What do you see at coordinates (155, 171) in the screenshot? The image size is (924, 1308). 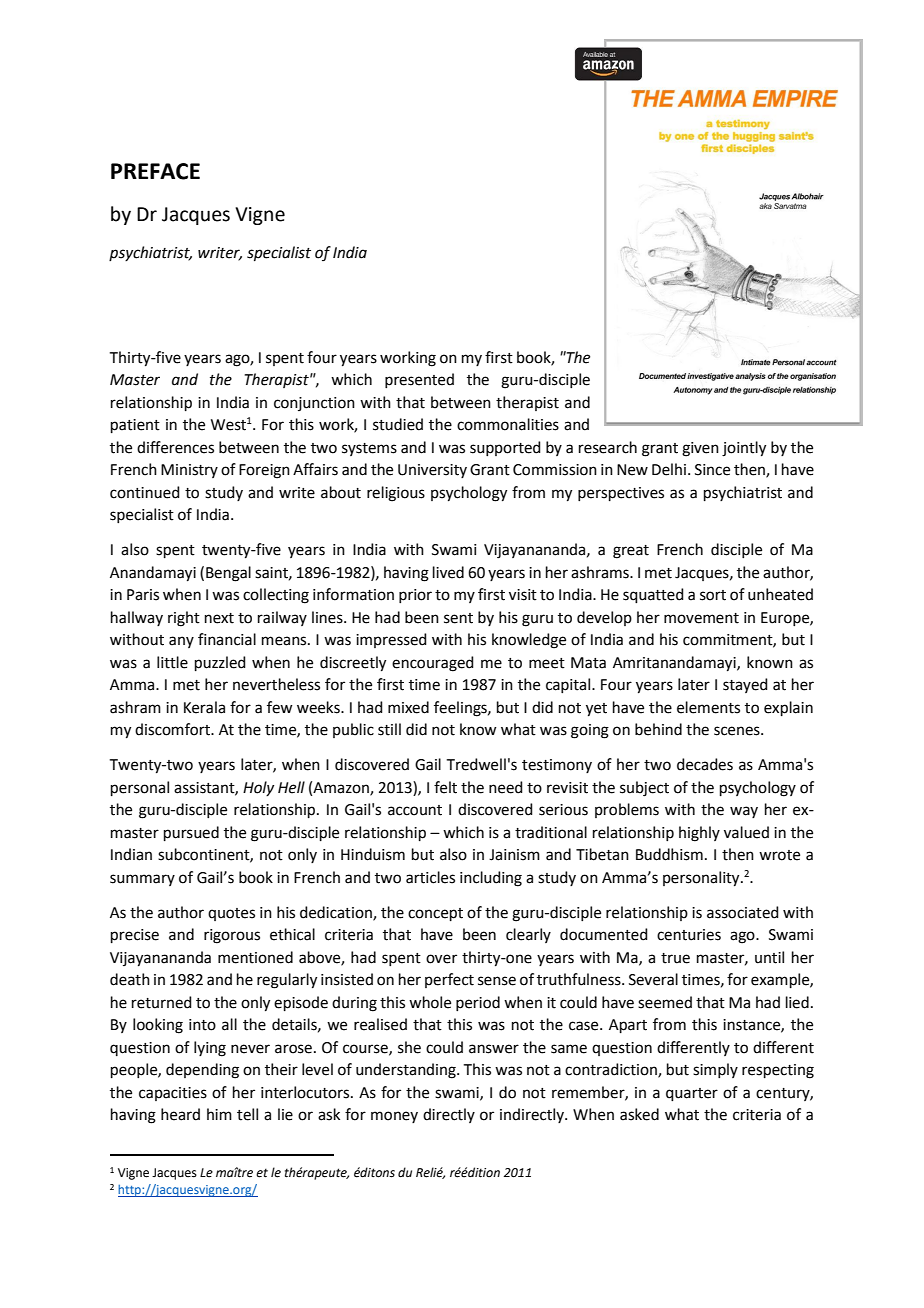 I see `PREFACE` at bounding box center [155, 171].
